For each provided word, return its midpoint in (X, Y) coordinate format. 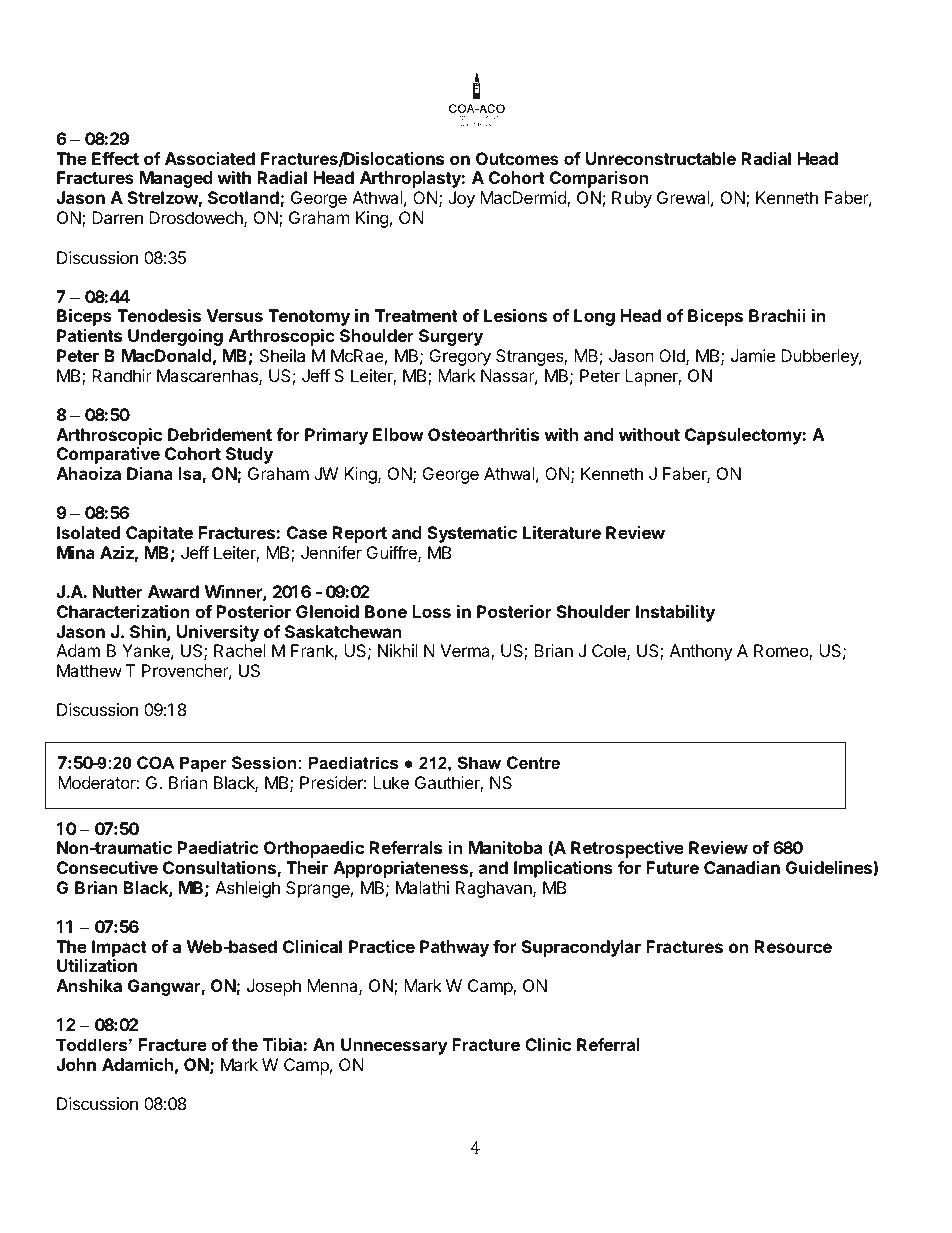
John (76, 1064)
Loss (431, 611)
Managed (176, 179)
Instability (675, 613)
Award (173, 591)
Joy (461, 199)
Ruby (632, 199)
